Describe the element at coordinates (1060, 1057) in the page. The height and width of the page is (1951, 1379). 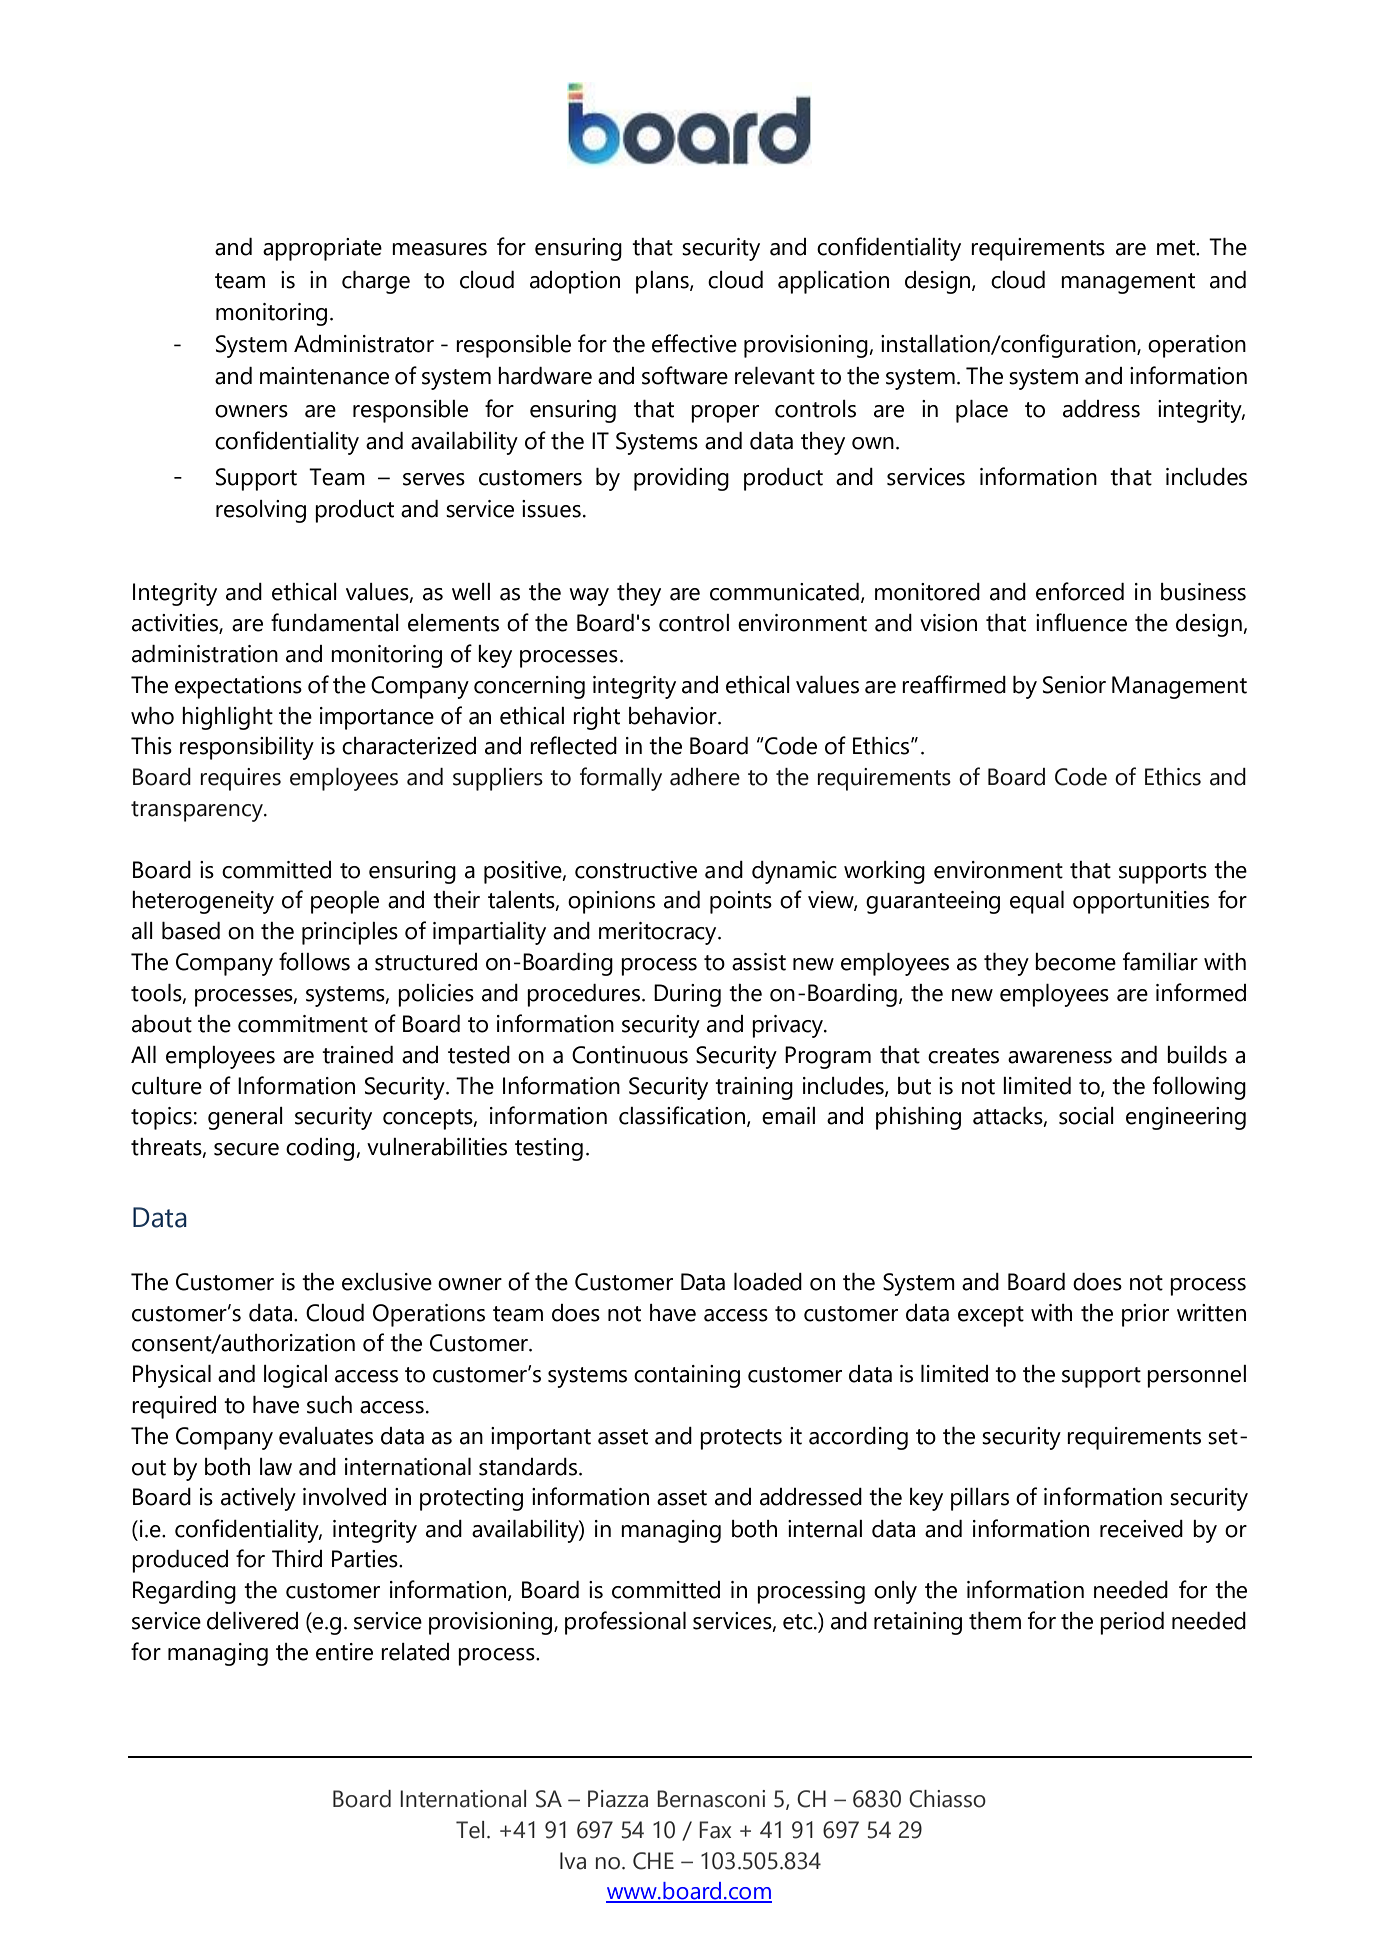
I see `awareness` at that location.
